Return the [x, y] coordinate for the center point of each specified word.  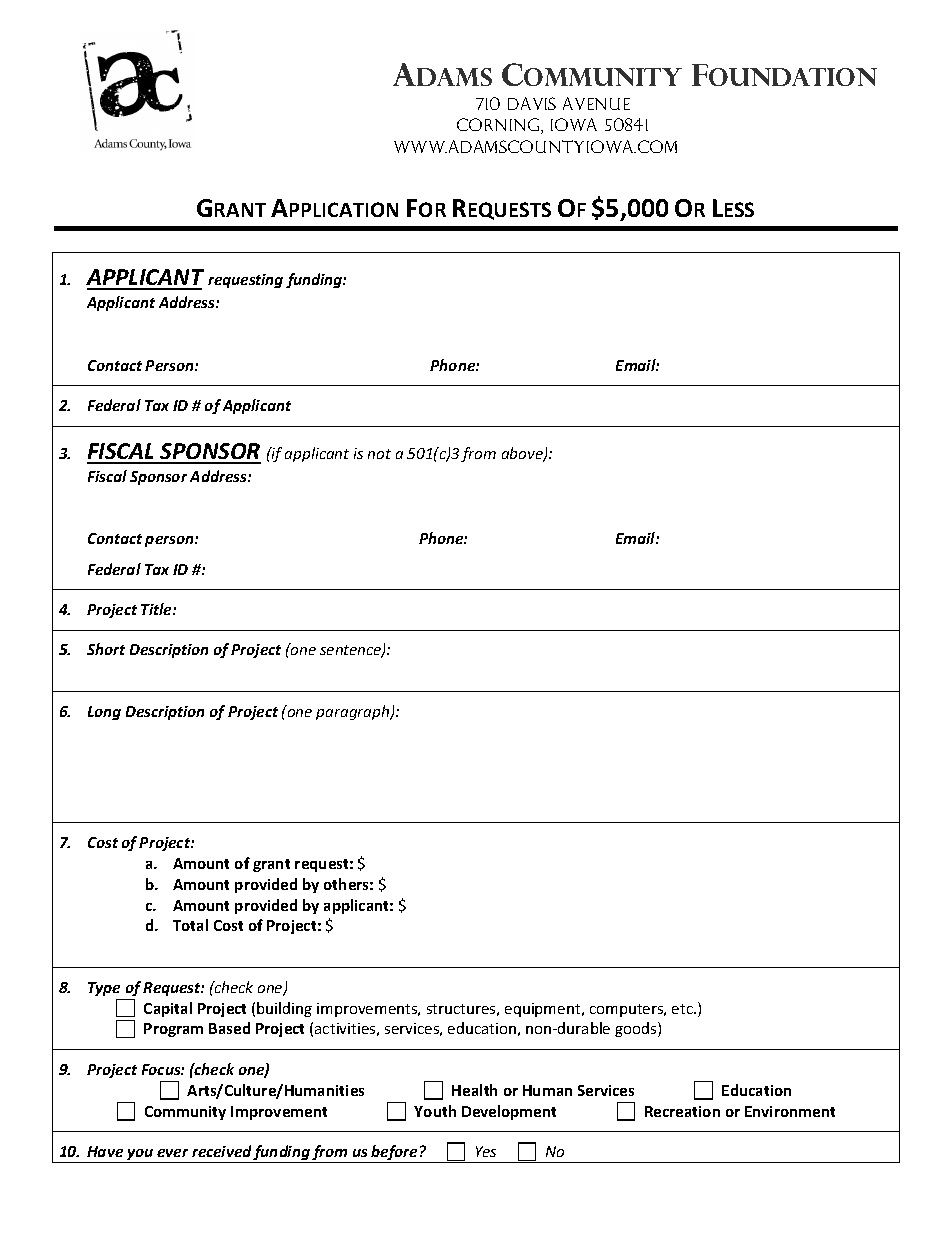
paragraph [354, 712]
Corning [500, 126]
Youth [435, 1111]
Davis [532, 103]
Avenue [596, 103]
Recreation [682, 1111]
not [379, 454]
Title [157, 609]
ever [172, 1153]
